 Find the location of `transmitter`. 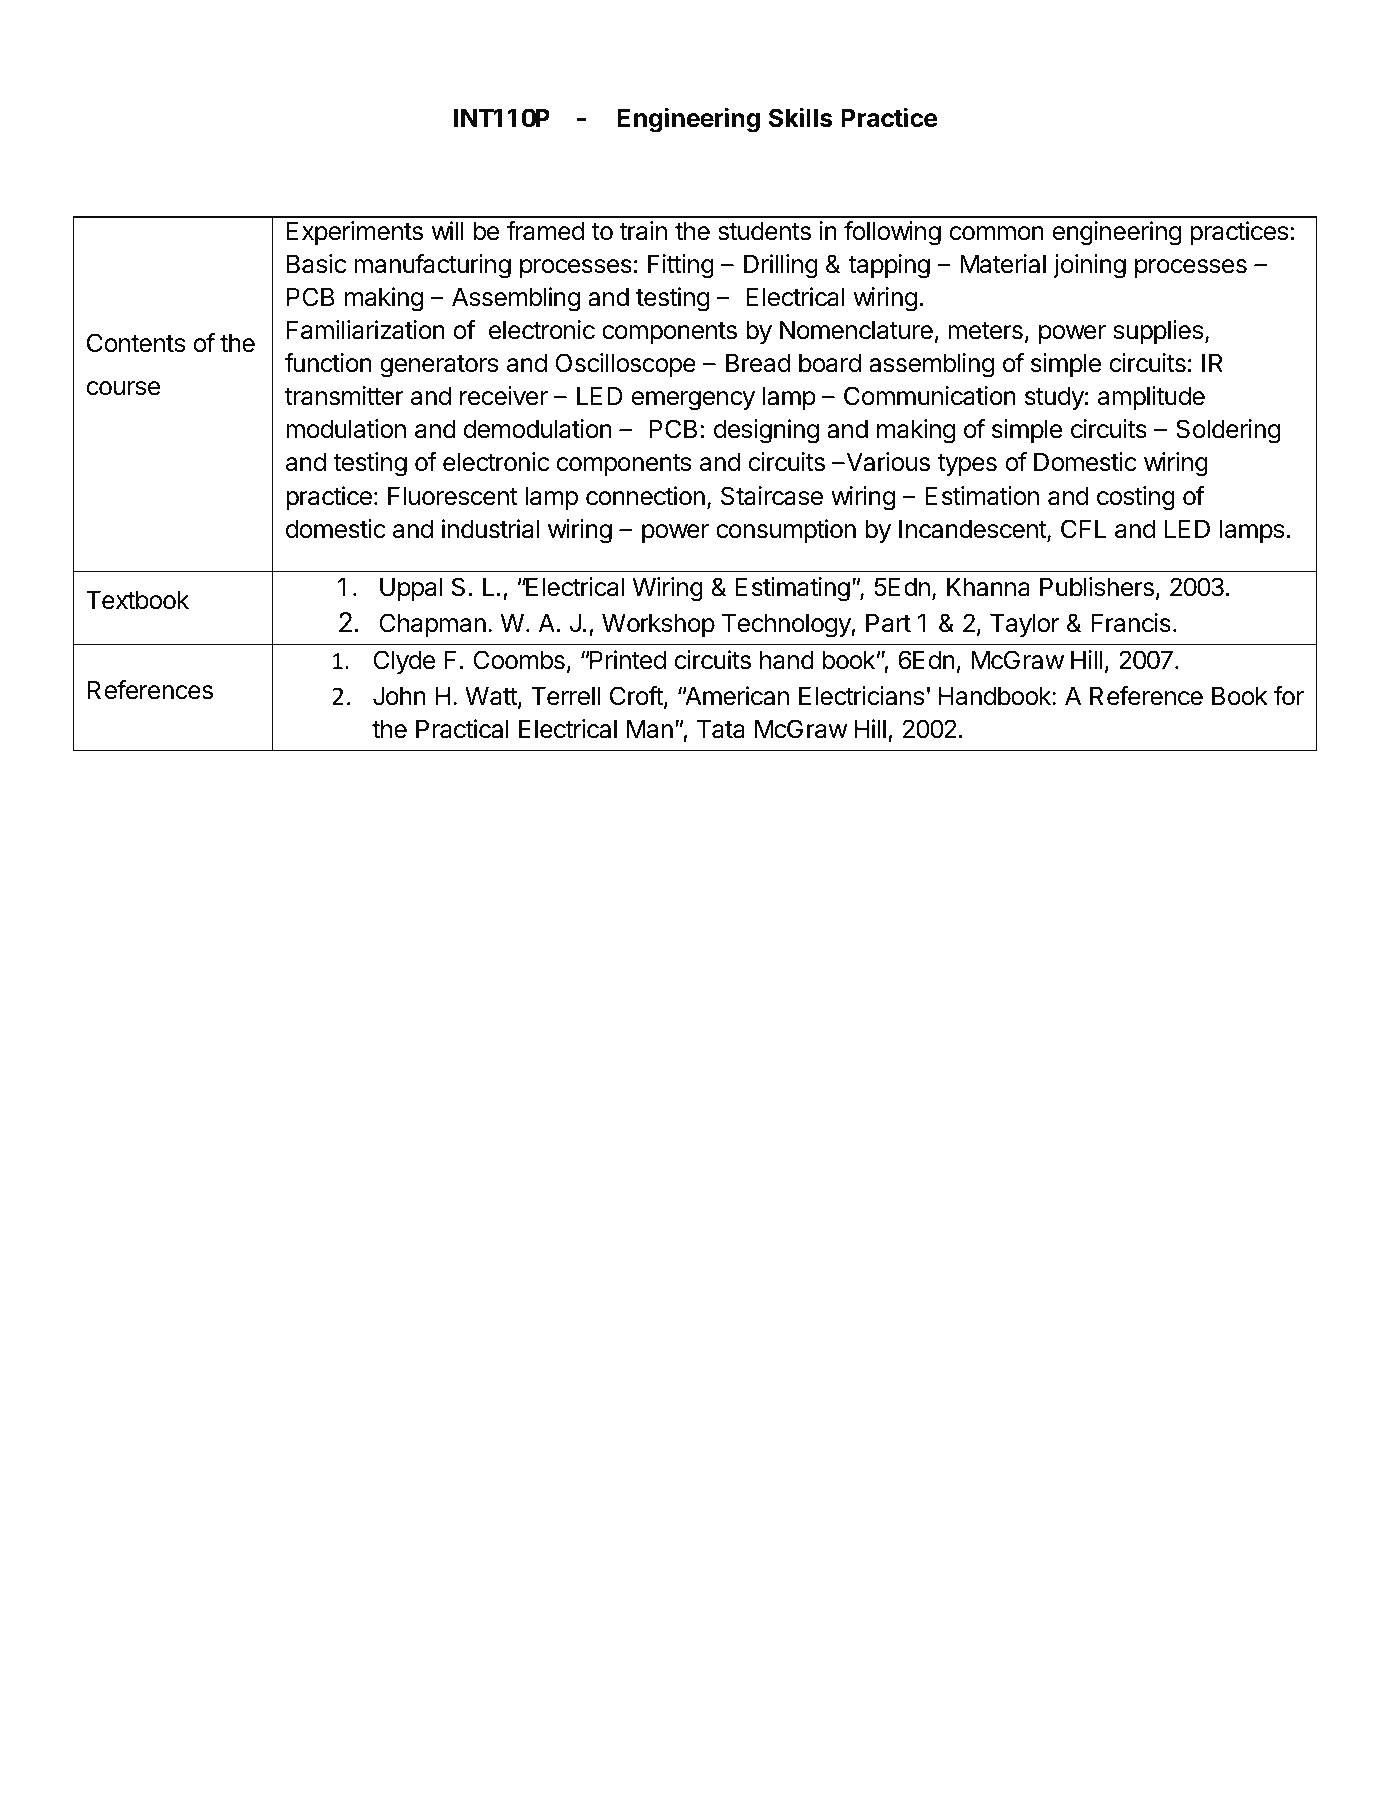

transmitter is located at coordinates (344, 396).
